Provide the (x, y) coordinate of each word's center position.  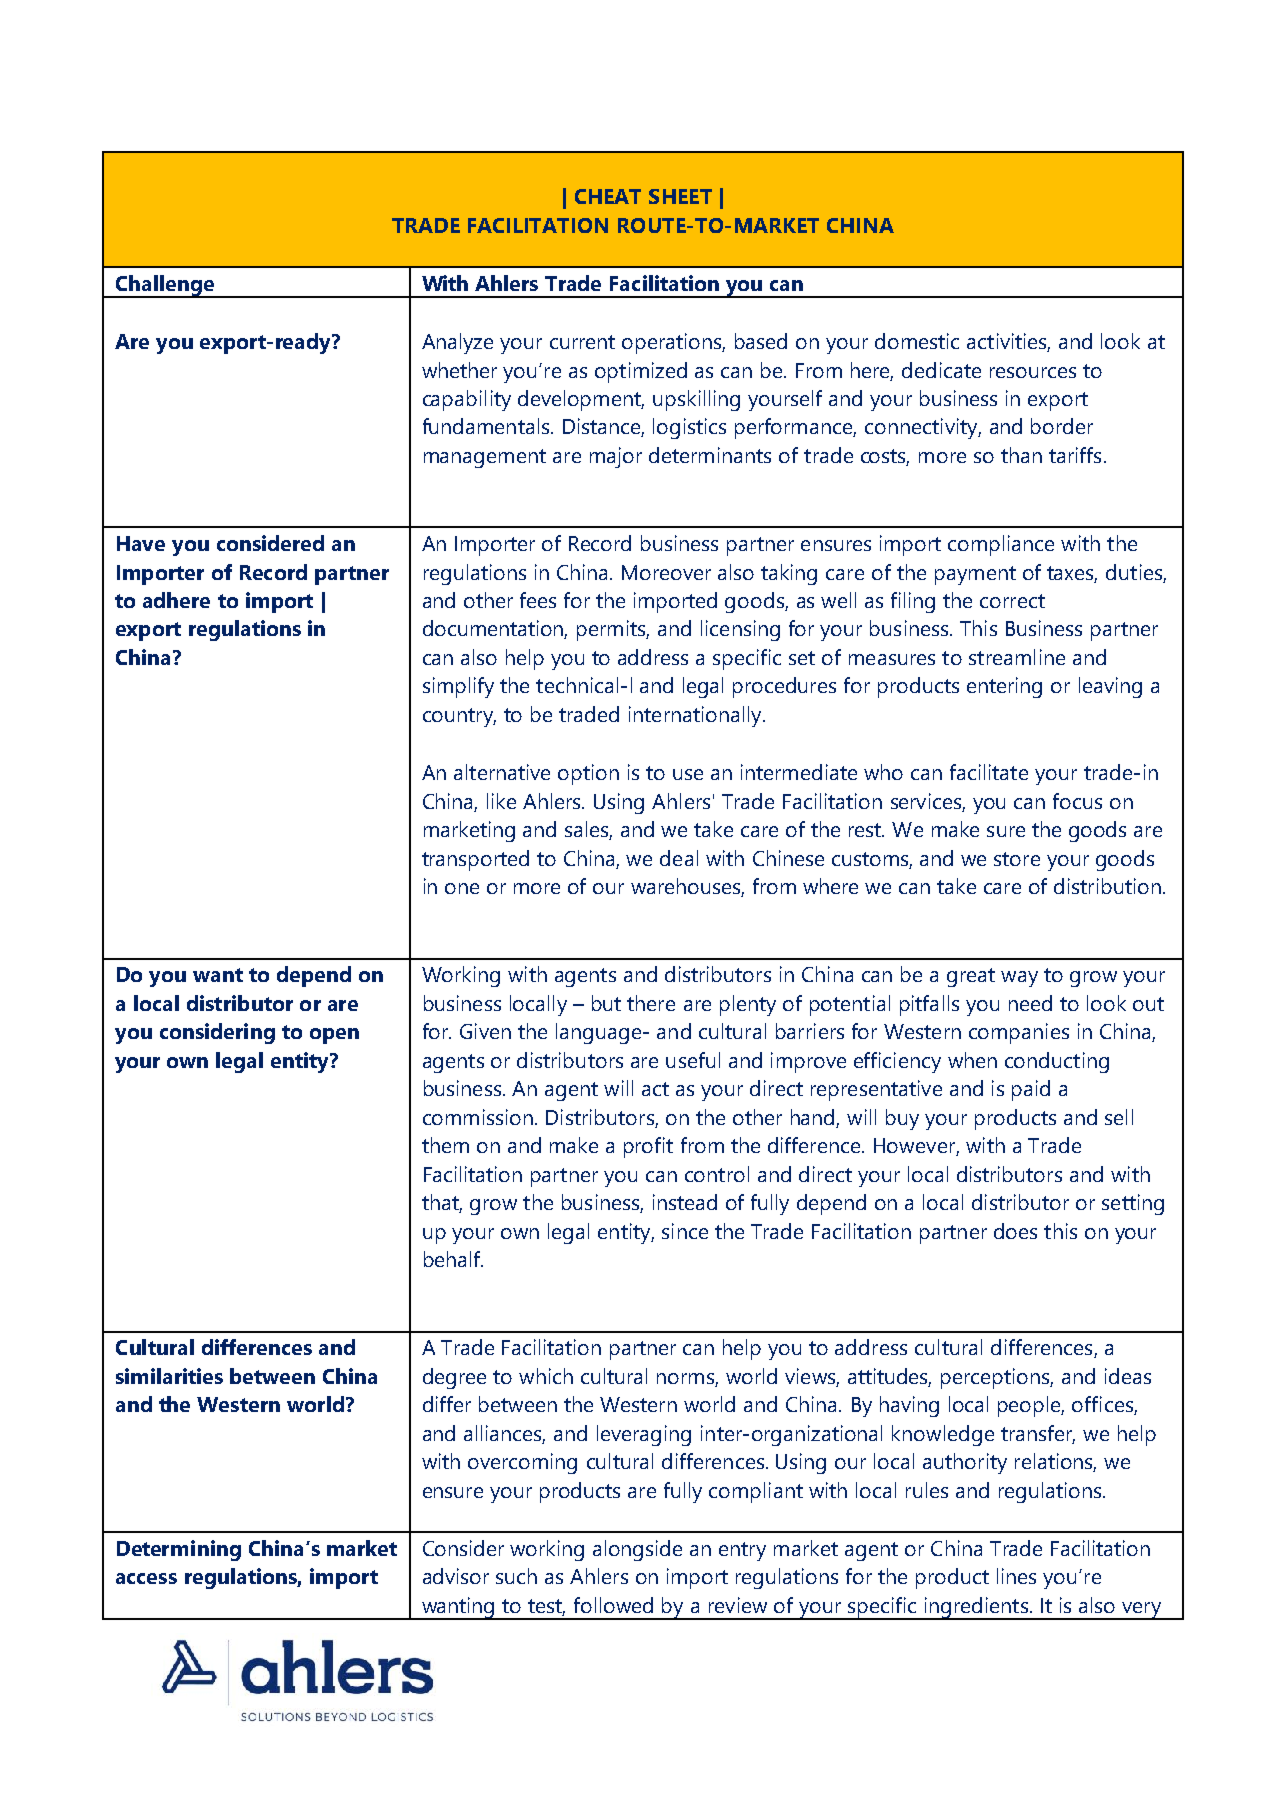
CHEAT (608, 196)
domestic (917, 341)
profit (648, 1147)
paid (1031, 1090)
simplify (458, 687)
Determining (179, 1550)
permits (613, 630)
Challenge (164, 286)
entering (1004, 687)
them (445, 1145)
